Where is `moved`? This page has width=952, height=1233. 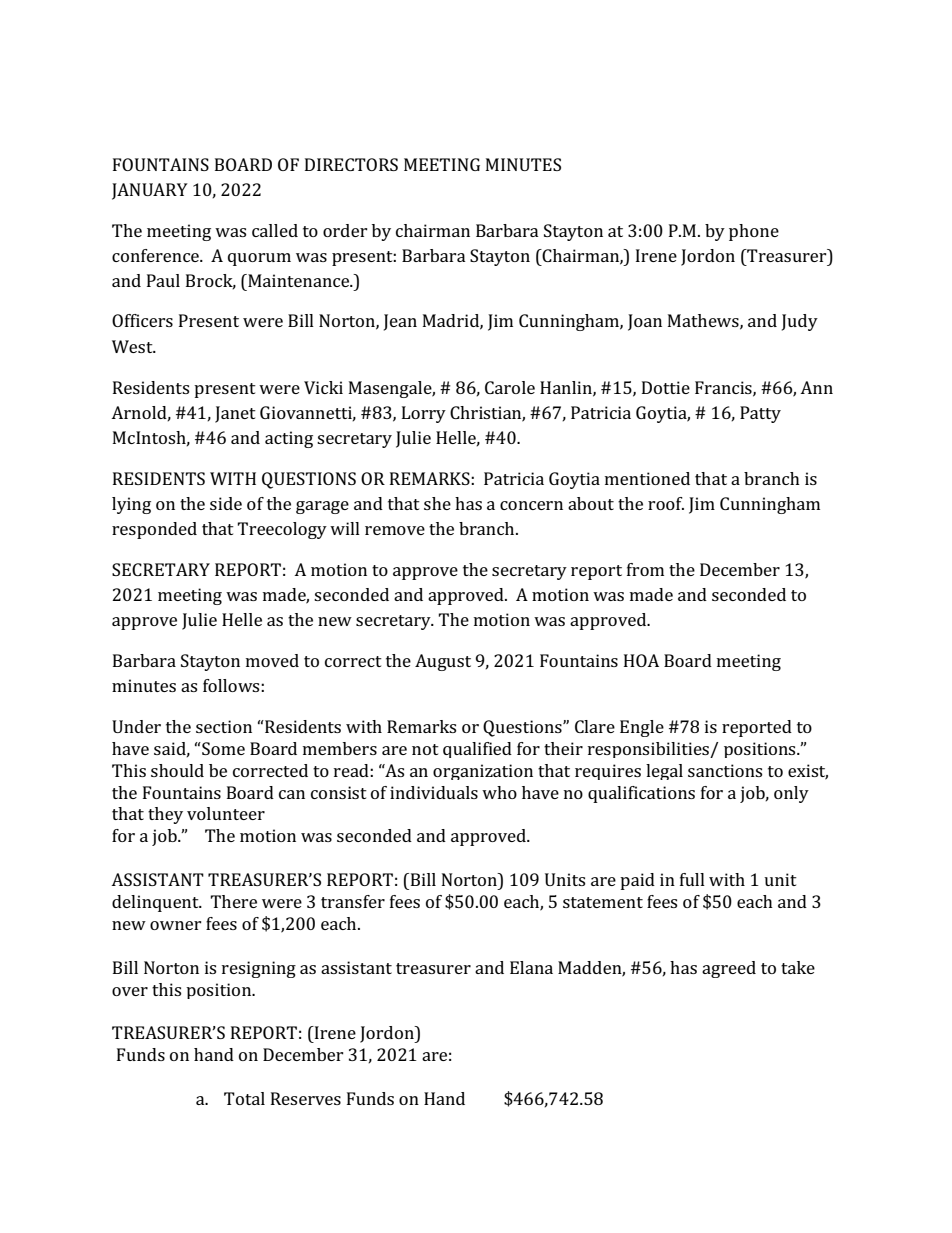 moved is located at coordinates (272, 660).
